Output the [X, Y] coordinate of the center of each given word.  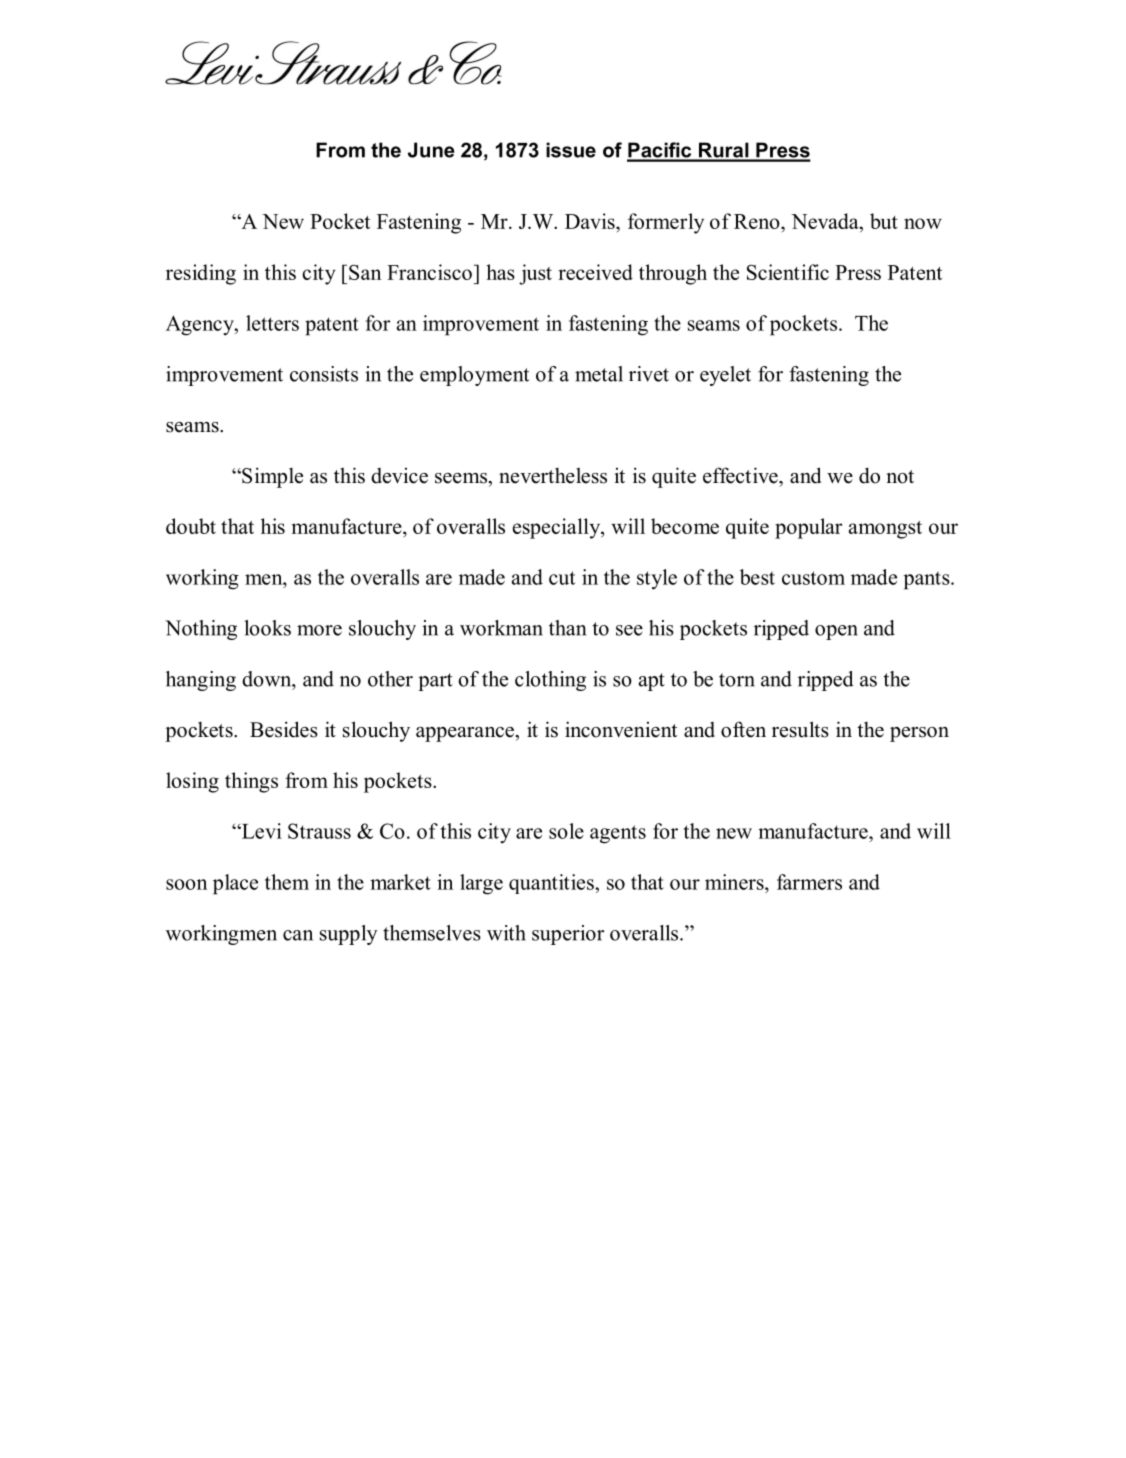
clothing [550, 681]
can [298, 935]
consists [324, 374]
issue [571, 150]
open [836, 632]
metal [599, 374]
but [884, 221]
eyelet [725, 376]
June [431, 150]
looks [267, 628]
